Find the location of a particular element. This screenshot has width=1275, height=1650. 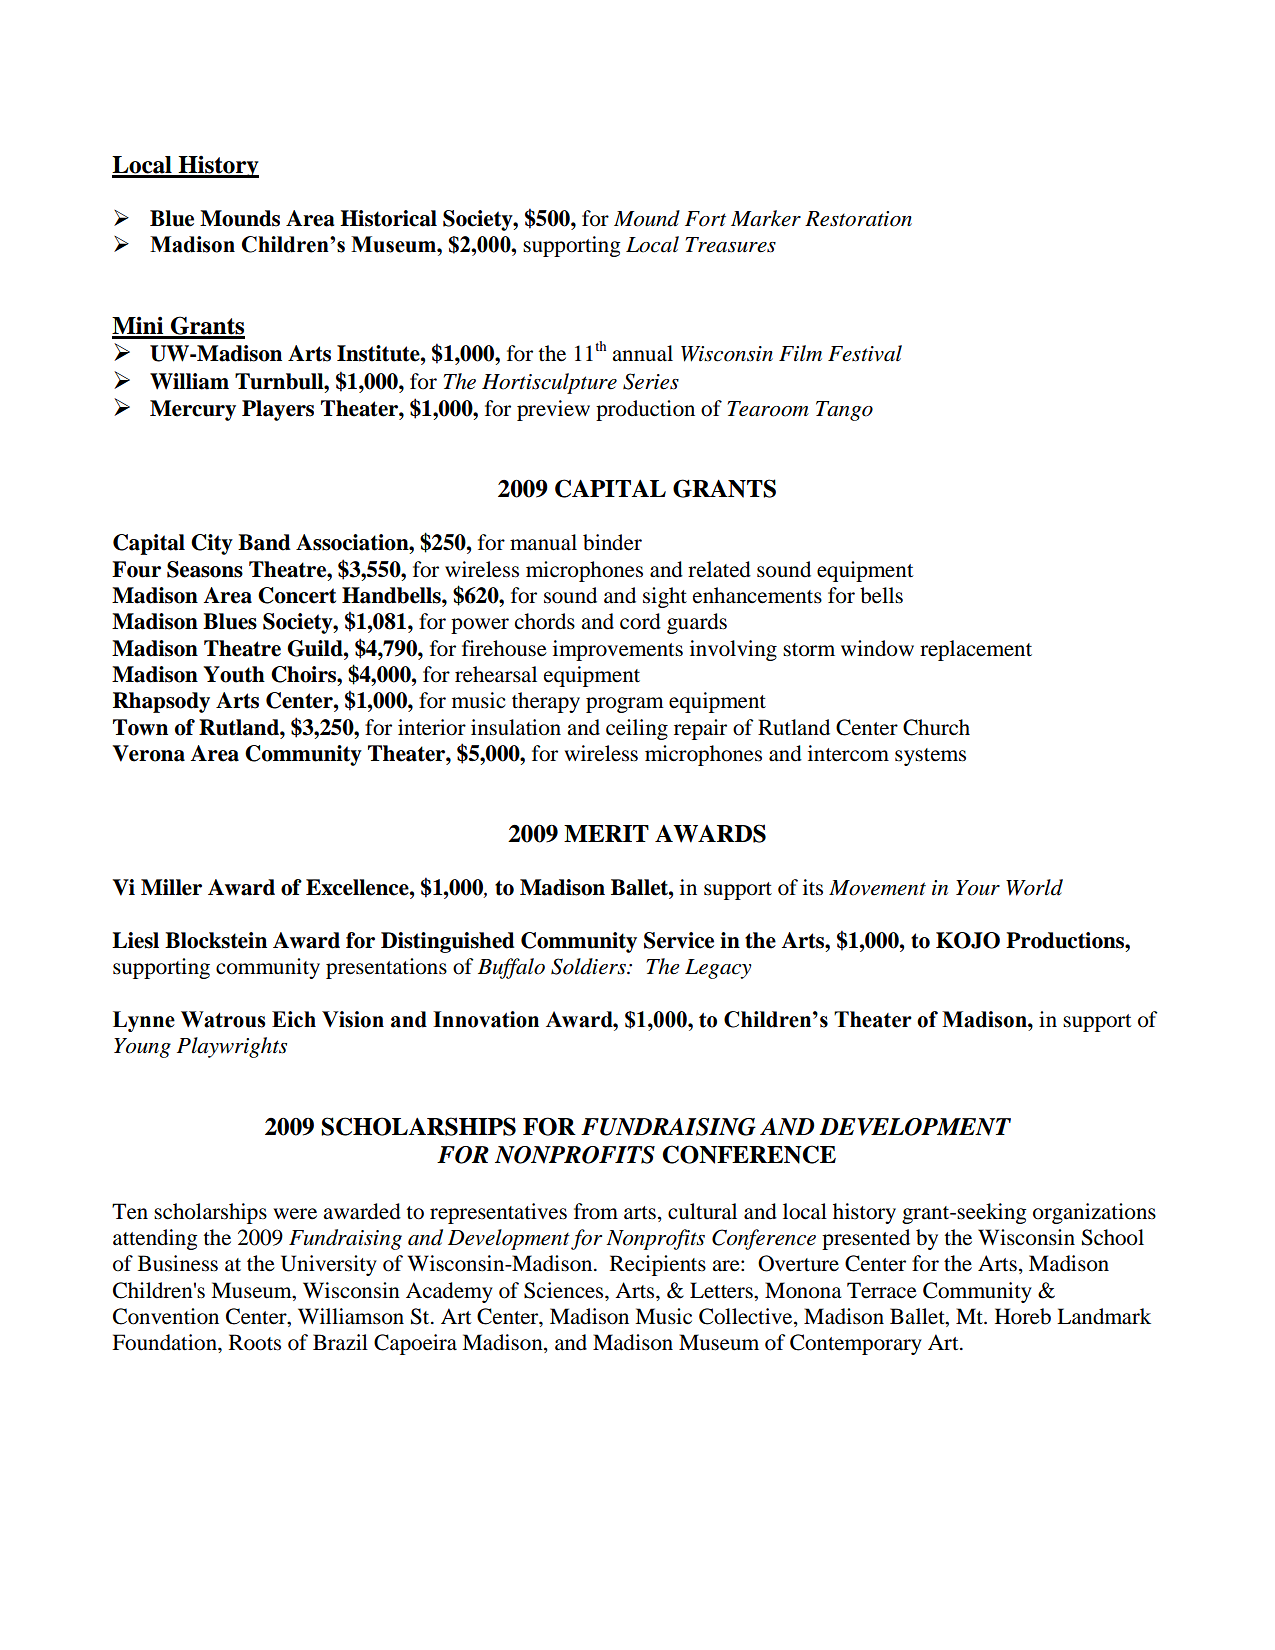

Eich is located at coordinates (294, 1019).
